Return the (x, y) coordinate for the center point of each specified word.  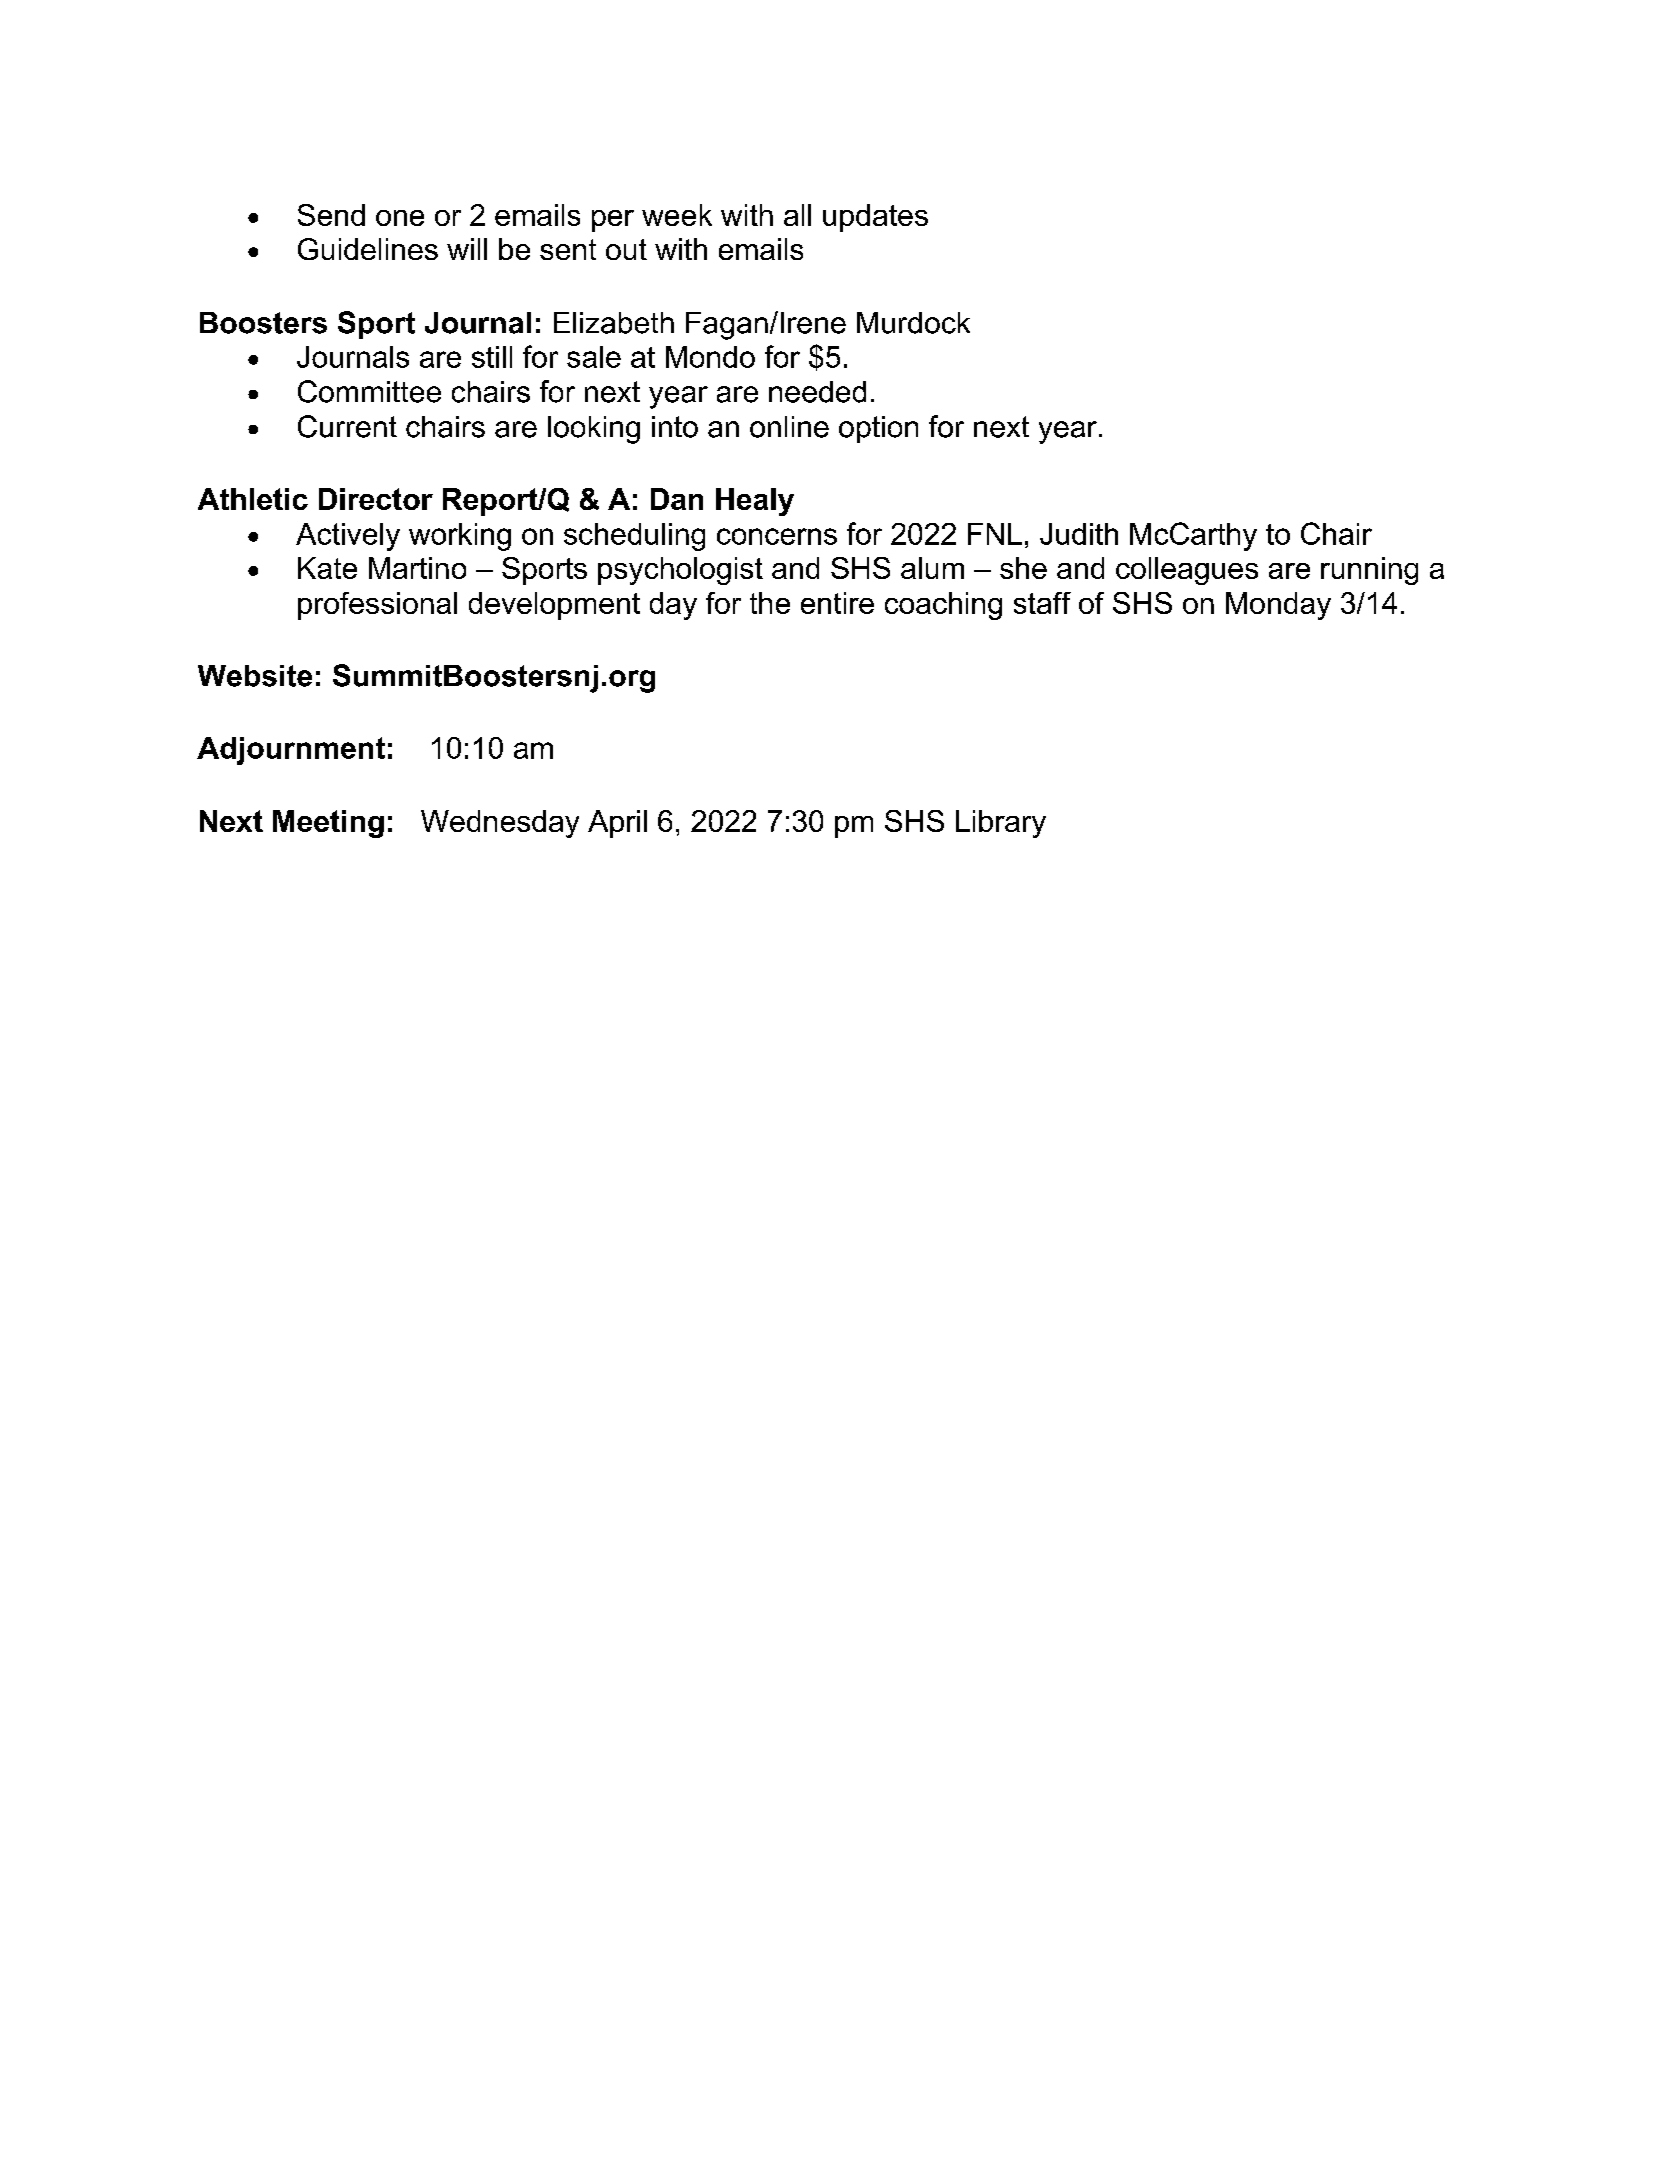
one (400, 218)
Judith (1079, 534)
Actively (348, 537)
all (797, 215)
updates (875, 218)
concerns (777, 536)
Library (1001, 824)
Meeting (328, 824)
